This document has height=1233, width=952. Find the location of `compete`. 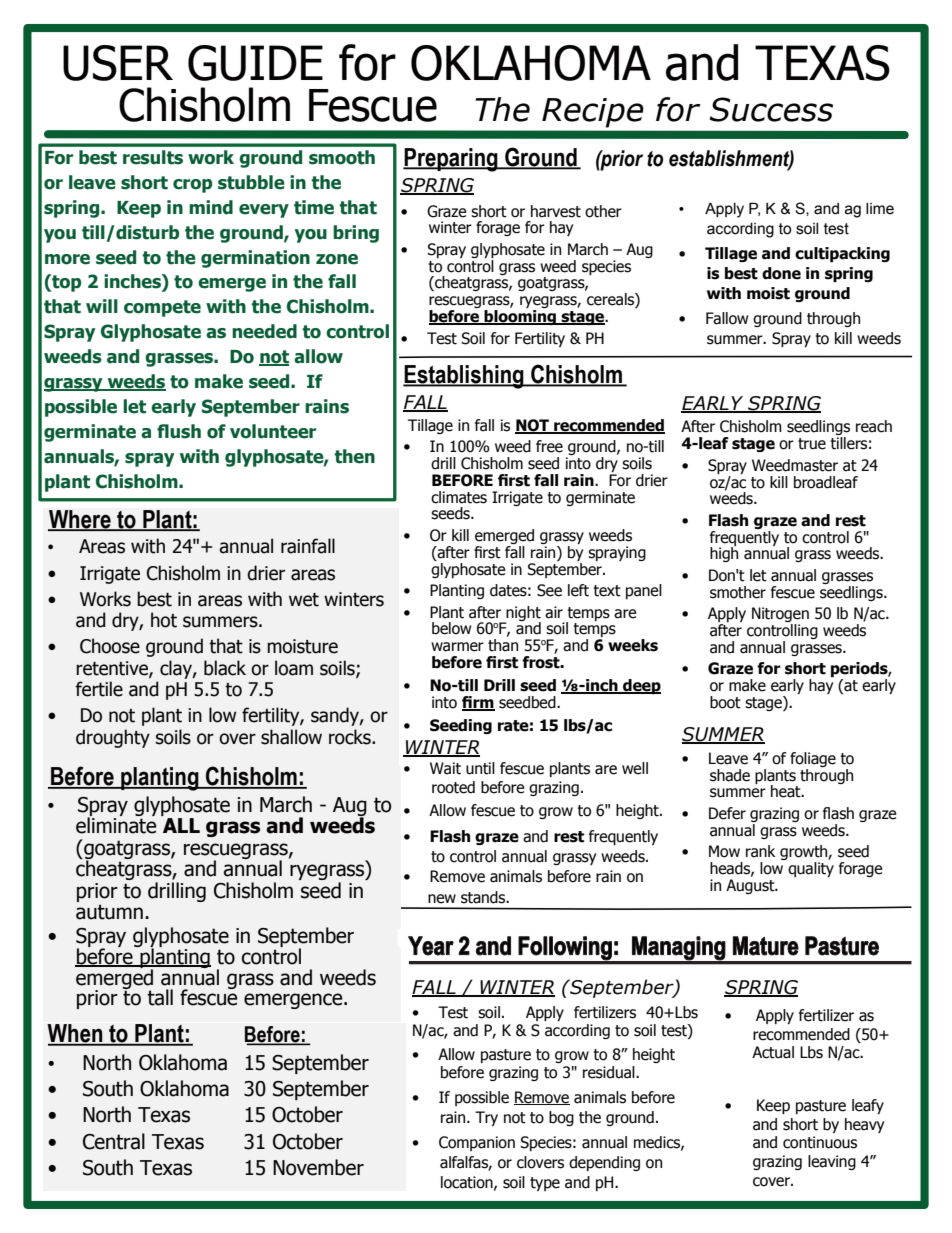

compete is located at coordinates (162, 308).
